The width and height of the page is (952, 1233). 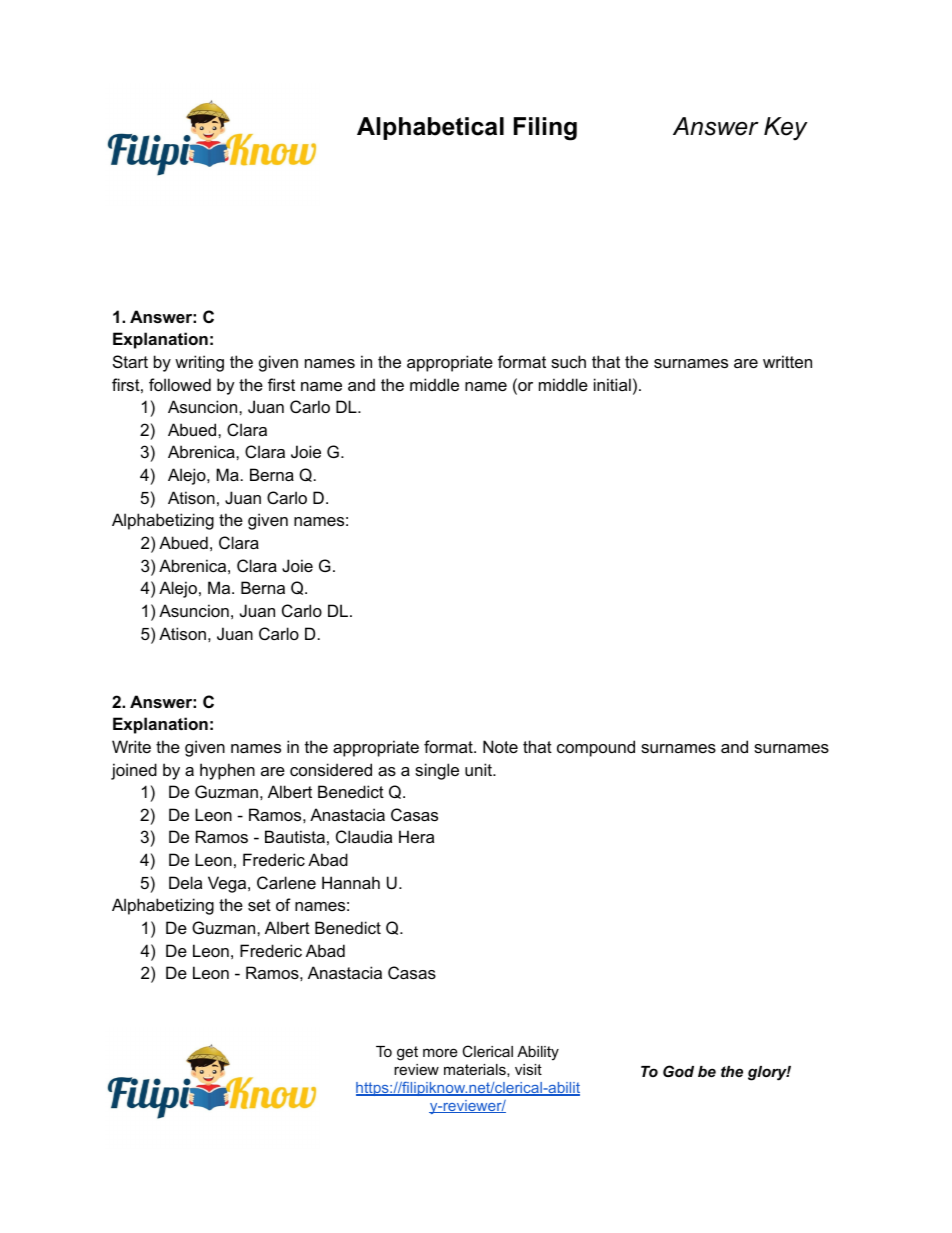 What do you see at coordinates (440, 1052) in the page?
I see `more` at bounding box center [440, 1052].
